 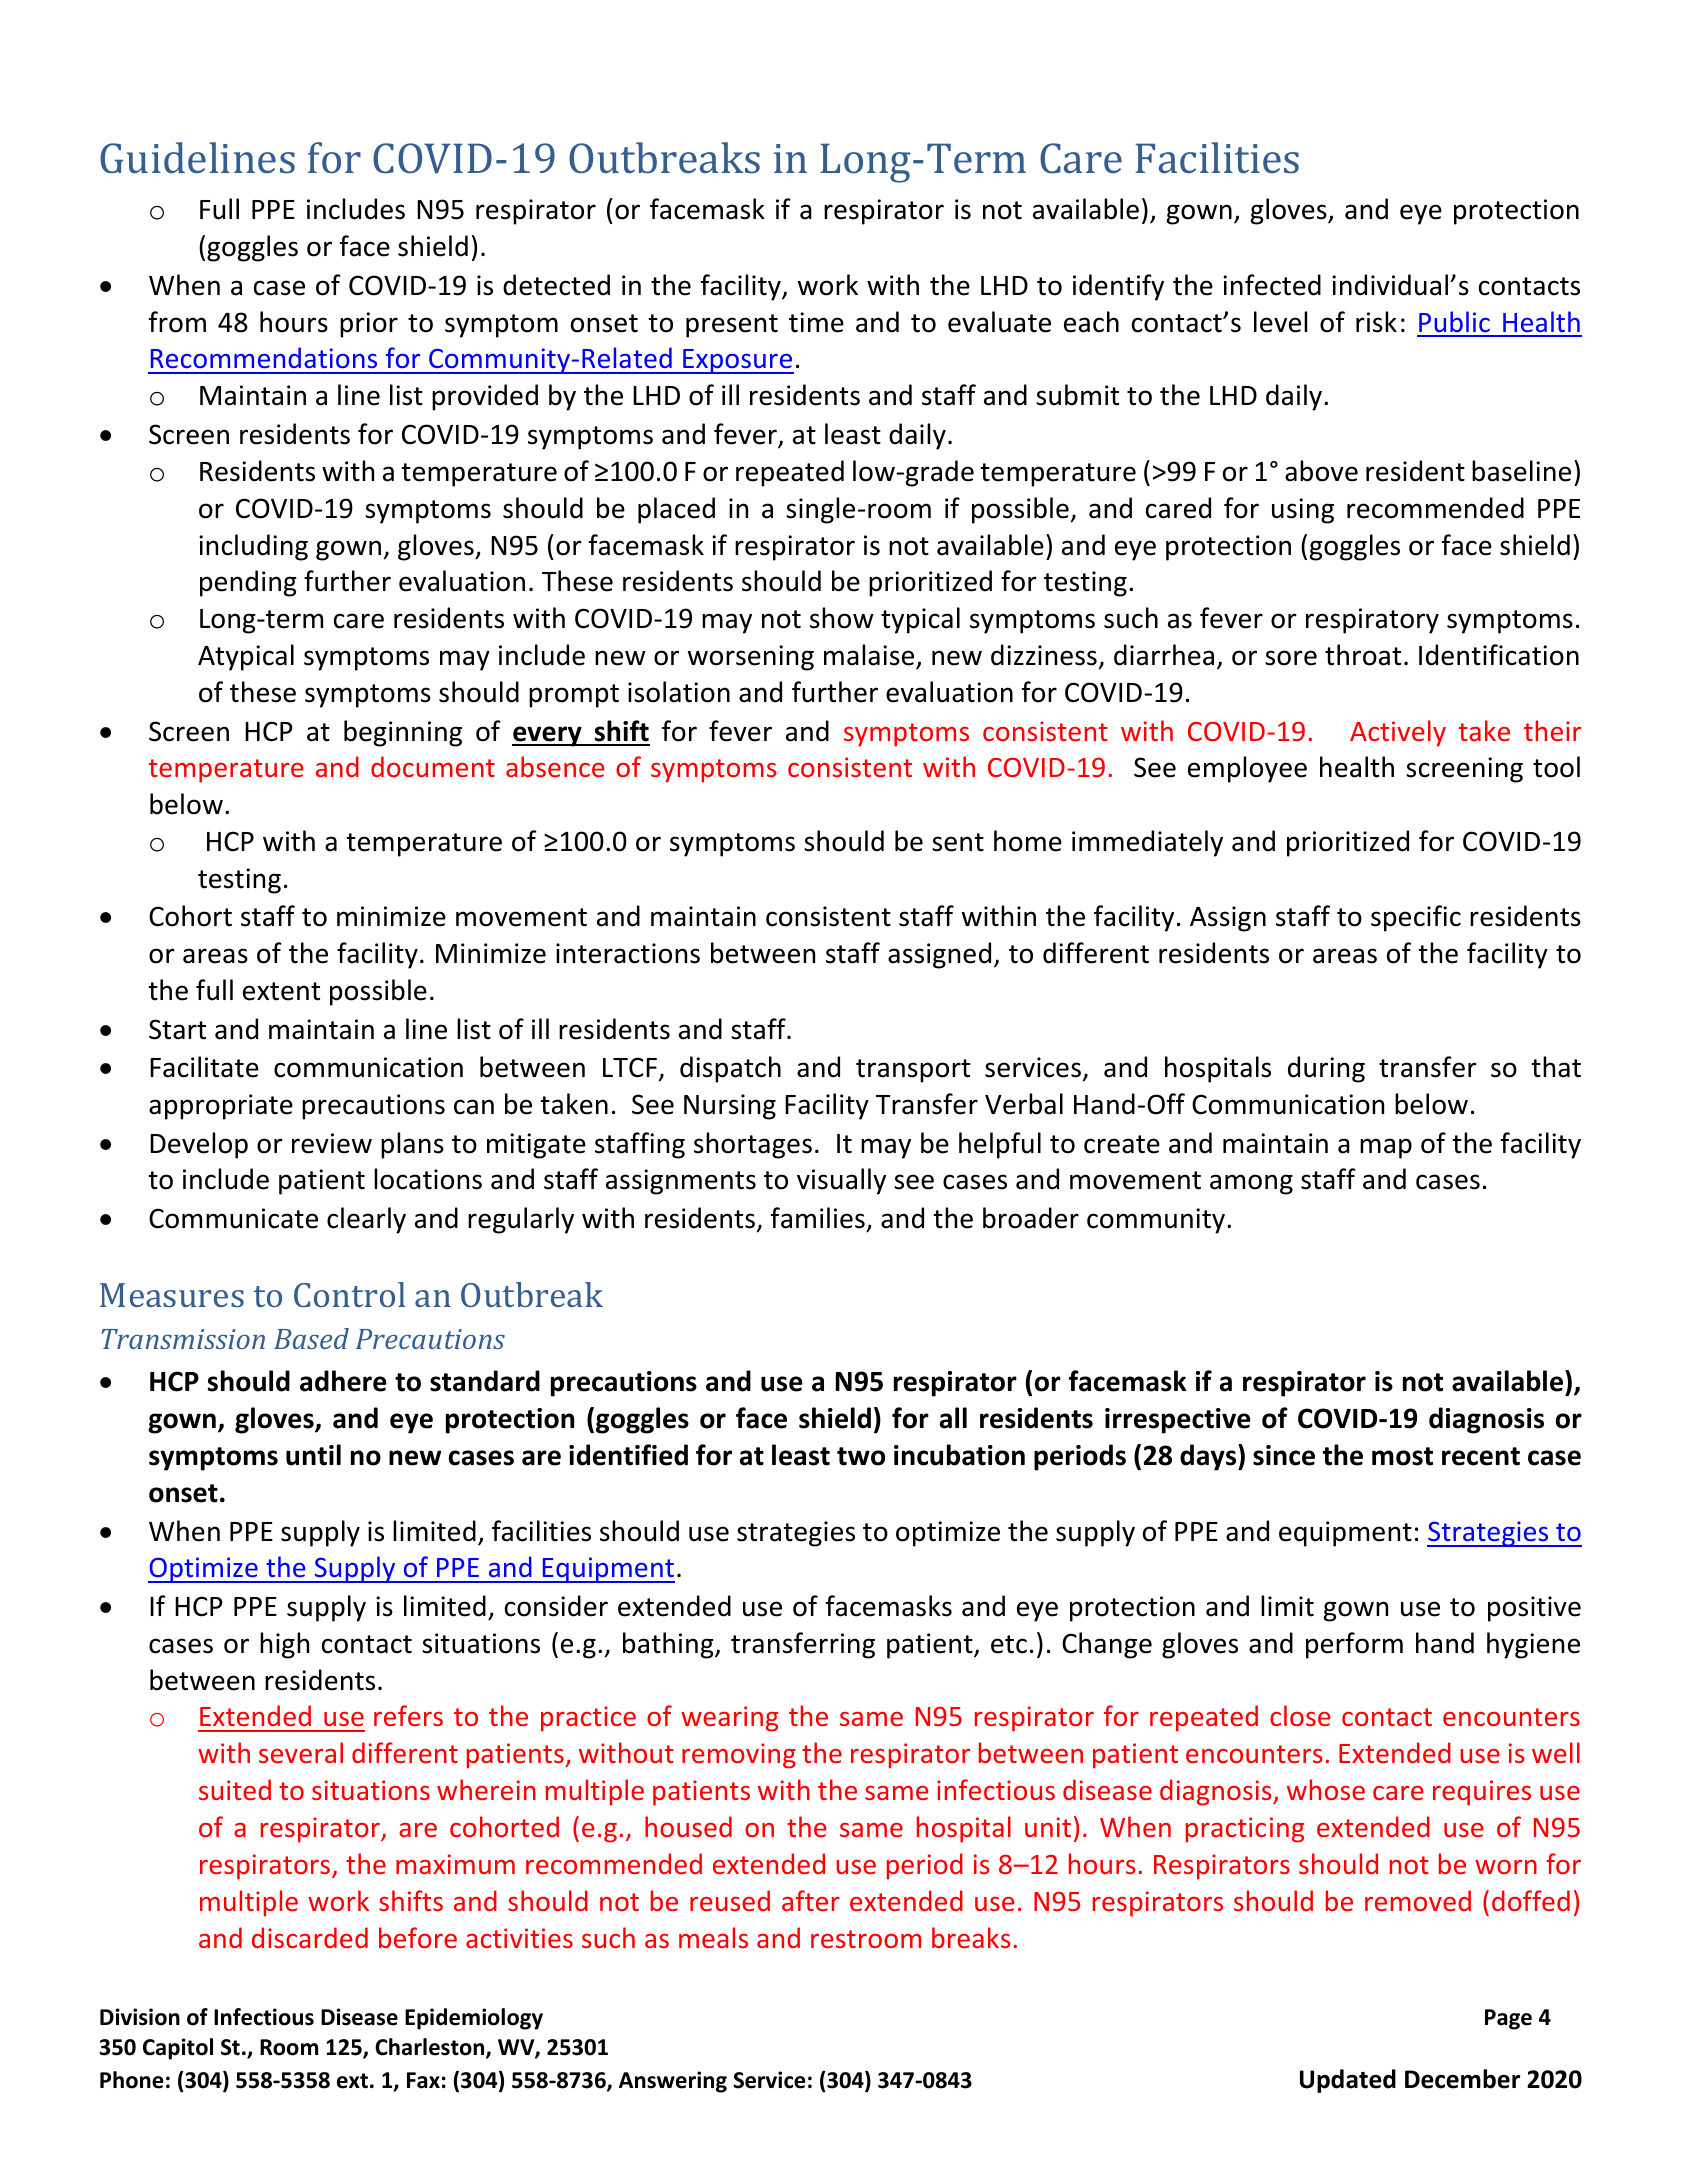 I want to click on Updated, so click(x=1348, y=2081).
